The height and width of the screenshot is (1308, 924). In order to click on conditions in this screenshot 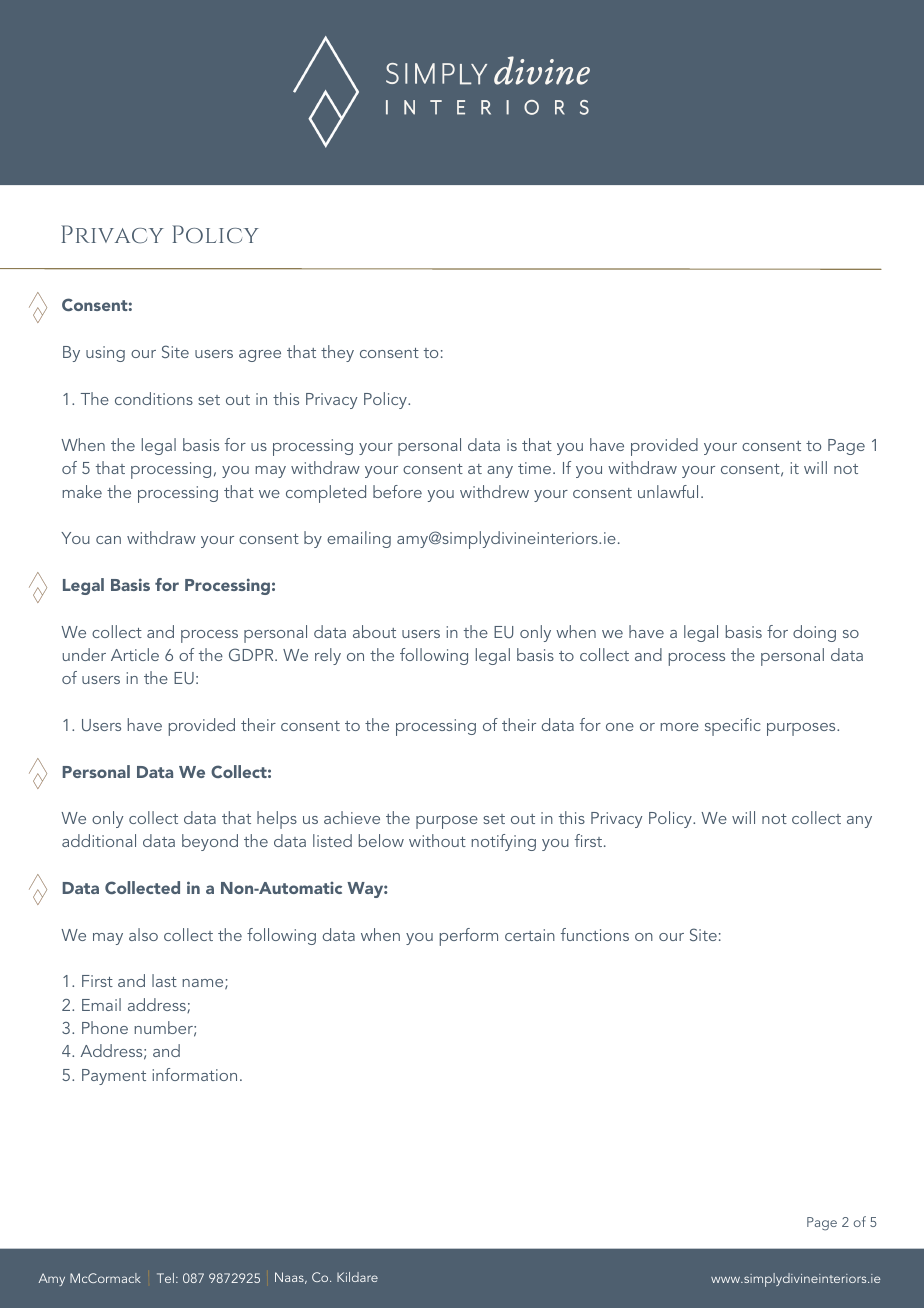, I will do `click(154, 398)`.
